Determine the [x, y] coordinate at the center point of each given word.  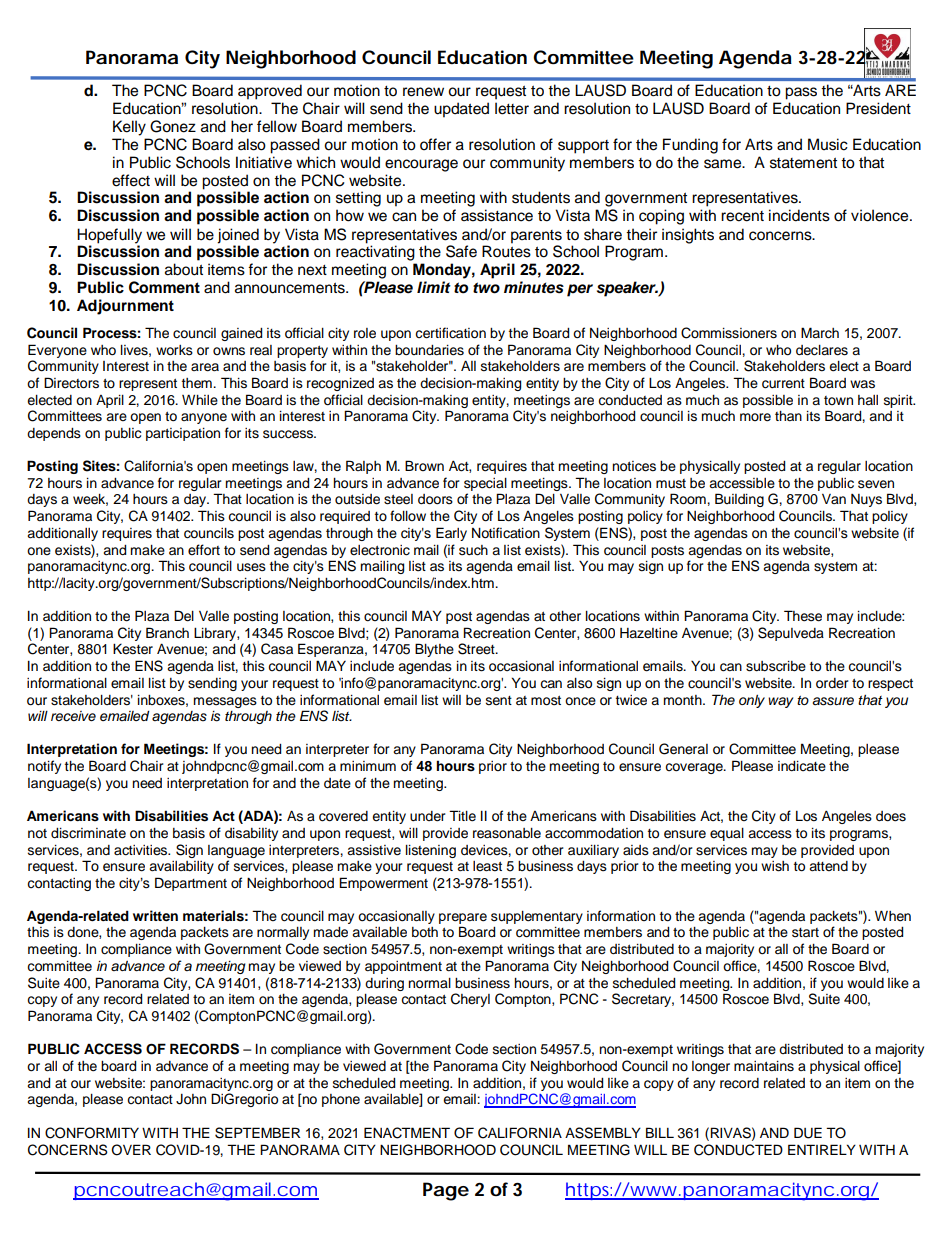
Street [477, 649]
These [803, 616]
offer [435, 144]
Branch [167, 633]
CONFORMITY [92, 1133]
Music [828, 144]
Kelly [129, 128]
